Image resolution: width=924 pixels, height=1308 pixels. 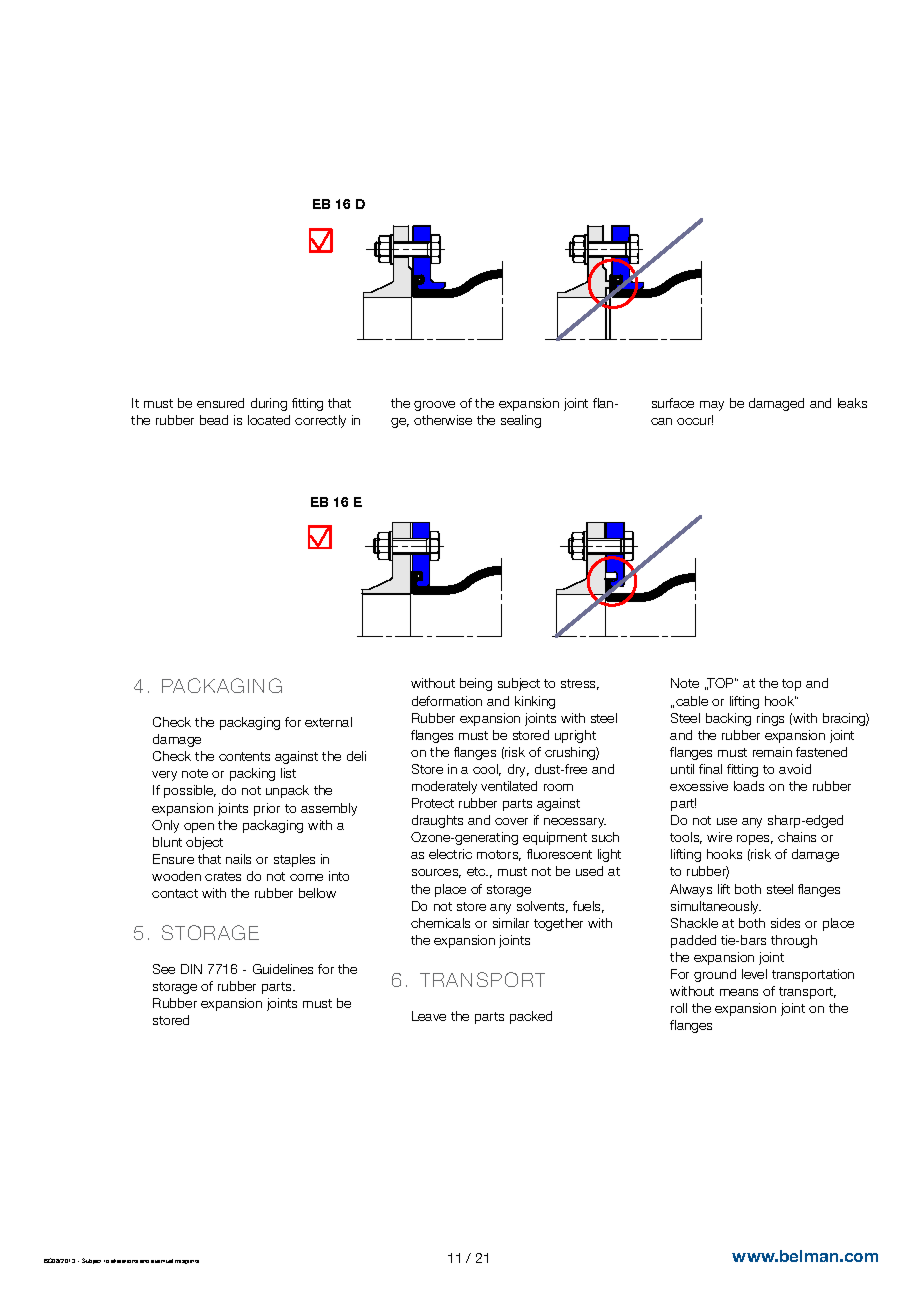 I want to click on may, so click(x=712, y=406).
